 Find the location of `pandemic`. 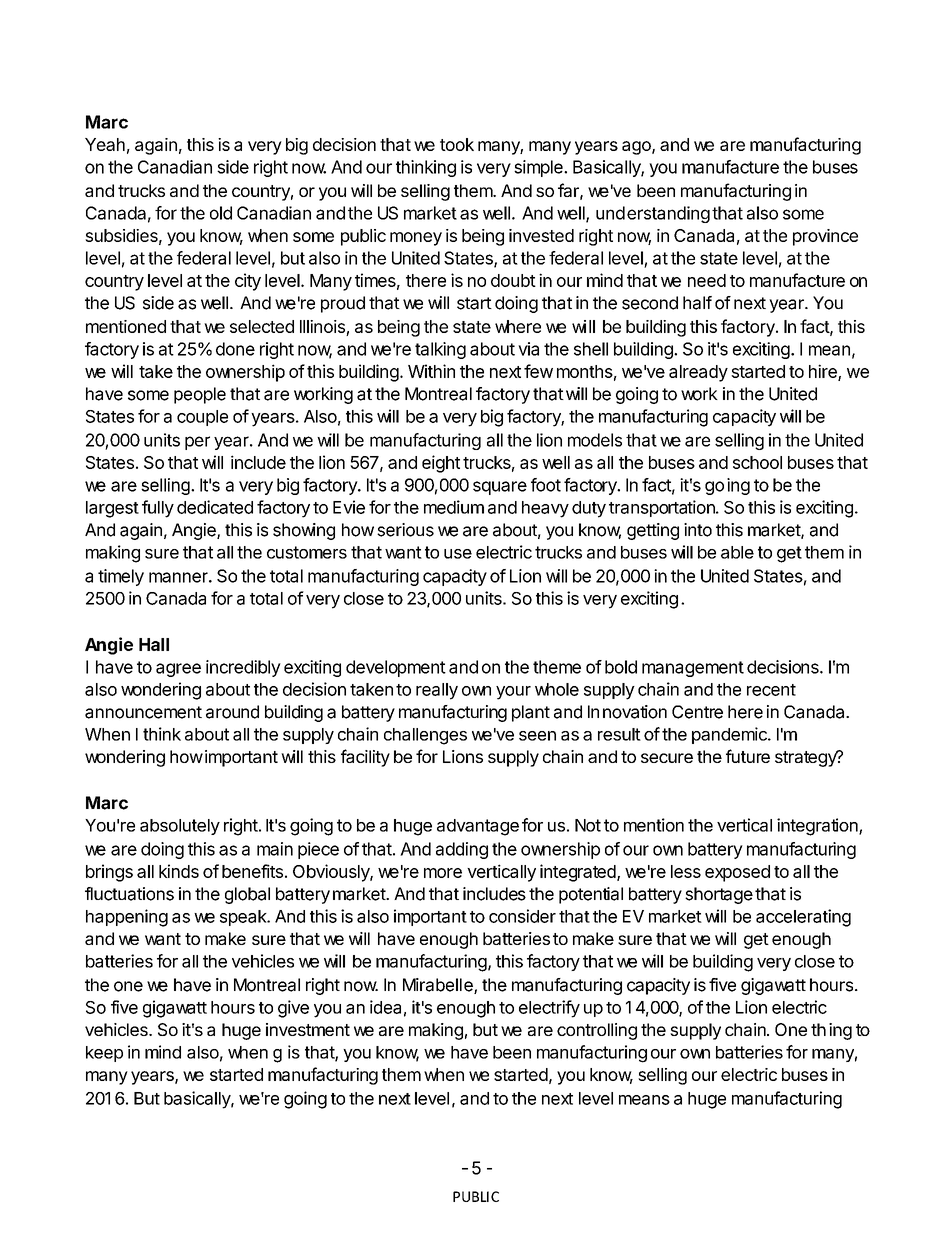

pandemic is located at coordinates (730, 735).
